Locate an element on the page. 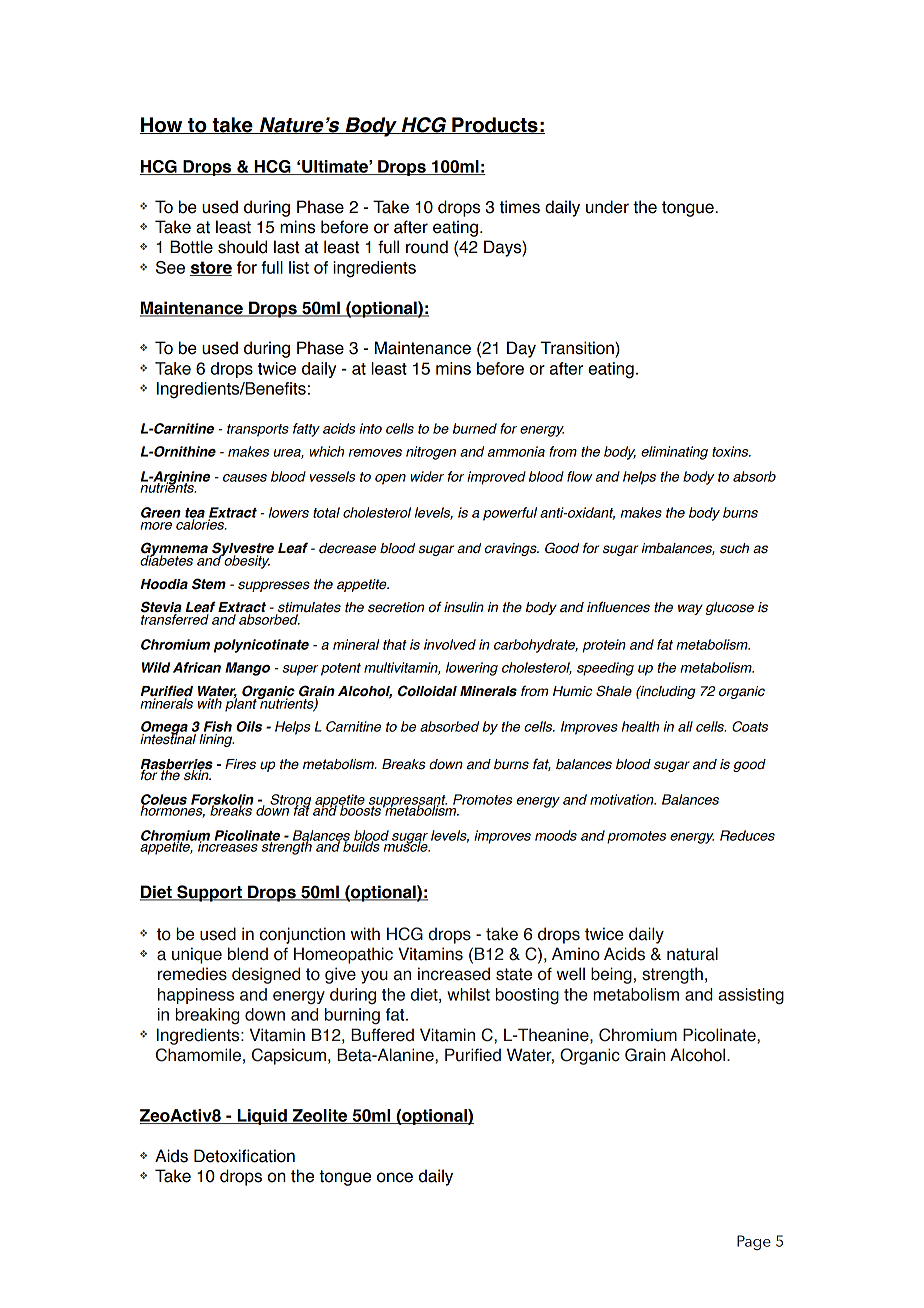 The image size is (924, 1308). eliminating is located at coordinates (674, 453).
